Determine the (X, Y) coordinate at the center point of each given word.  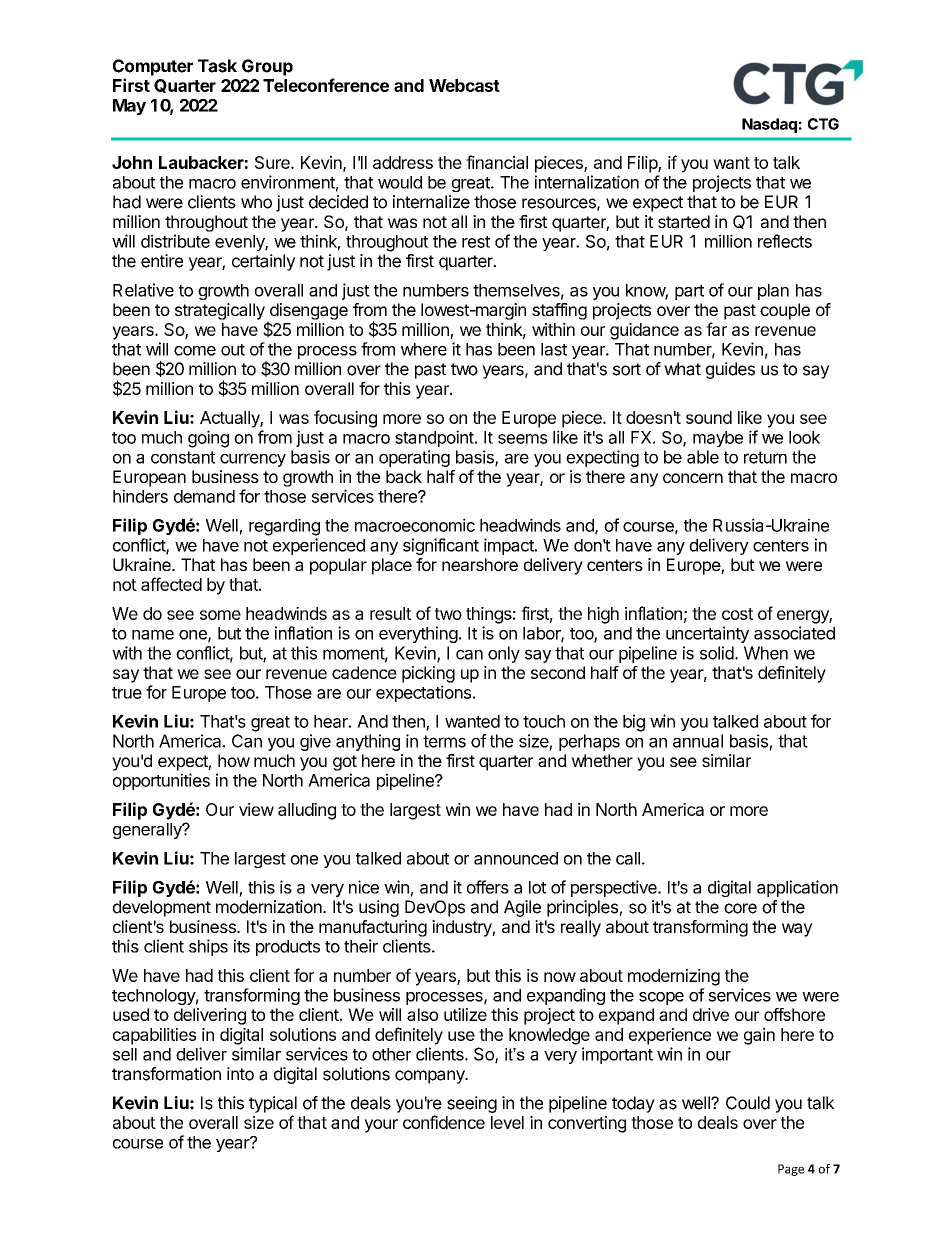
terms (444, 741)
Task (217, 66)
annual (698, 741)
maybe (718, 439)
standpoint (434, 438)
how (234, 760)
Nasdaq (769, 125)
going (208, 439)
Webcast (464, 85)
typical (273, 1104)
